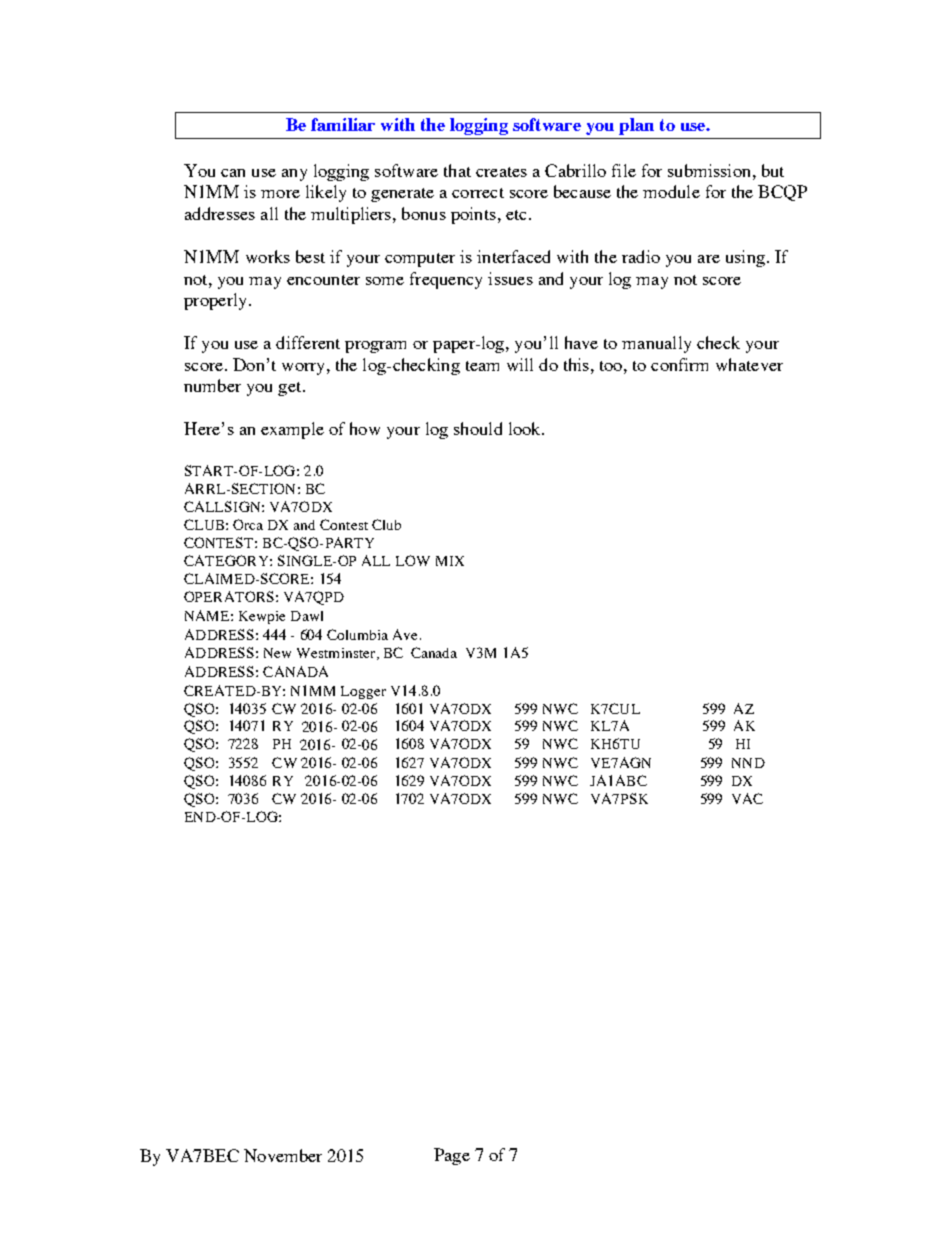 The image size is (952, 1233). Describe the element at coordinates (450, 561) in the image. I see `MIX` at that location.
